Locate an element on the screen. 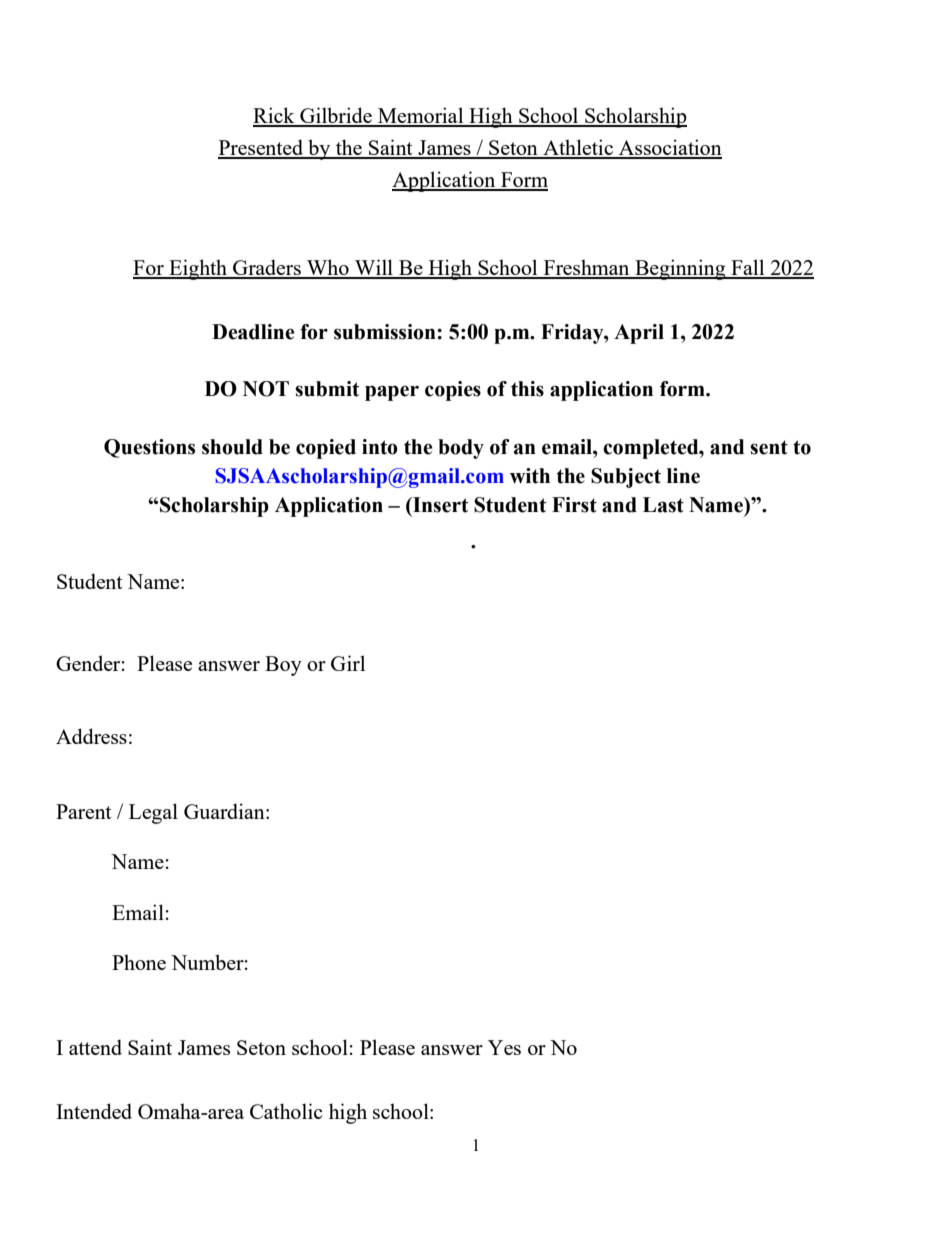  Catholic is located at coordinates (286, 1111).
